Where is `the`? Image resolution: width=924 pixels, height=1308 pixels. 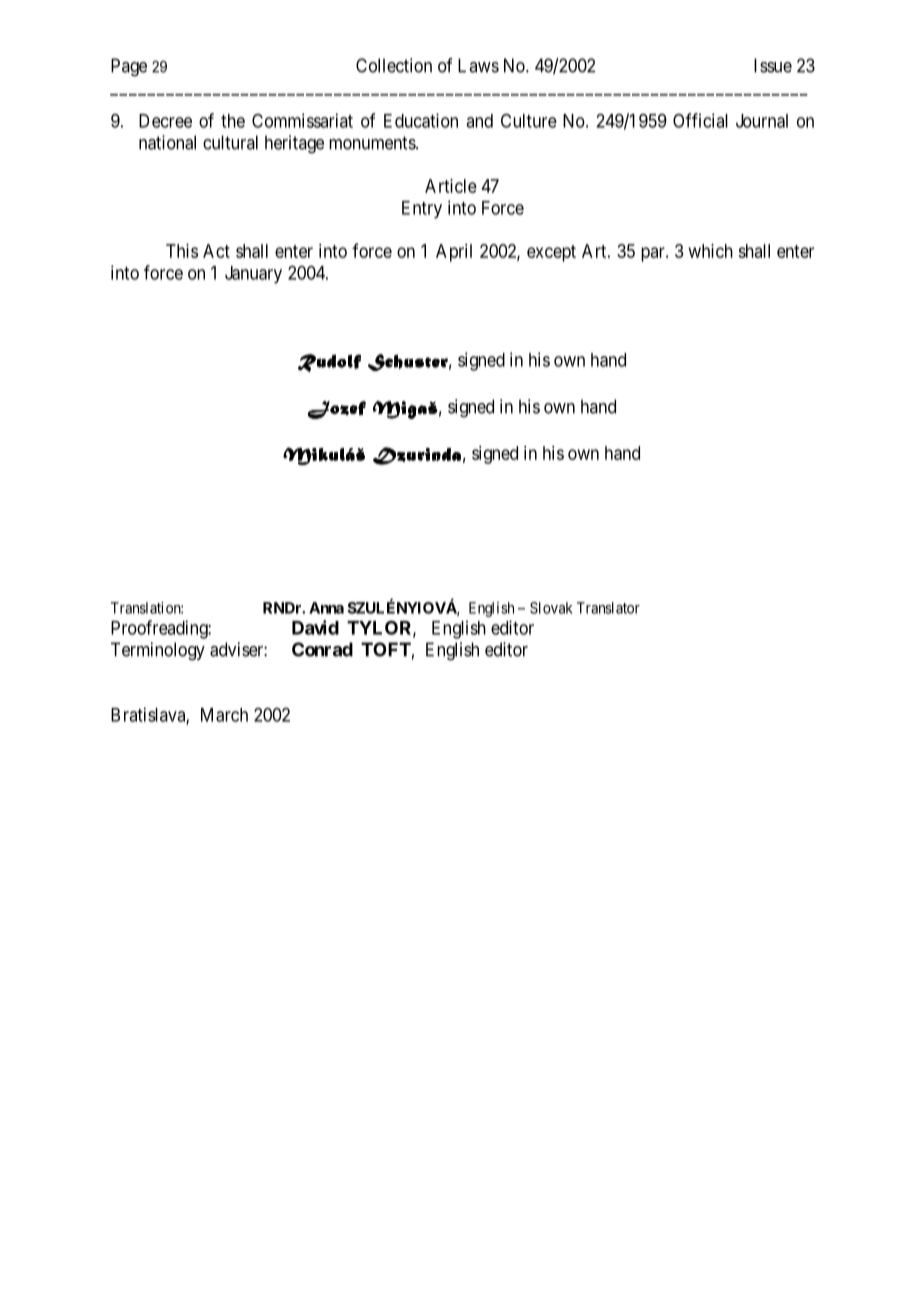 the is located at coordinates (233, 121).
